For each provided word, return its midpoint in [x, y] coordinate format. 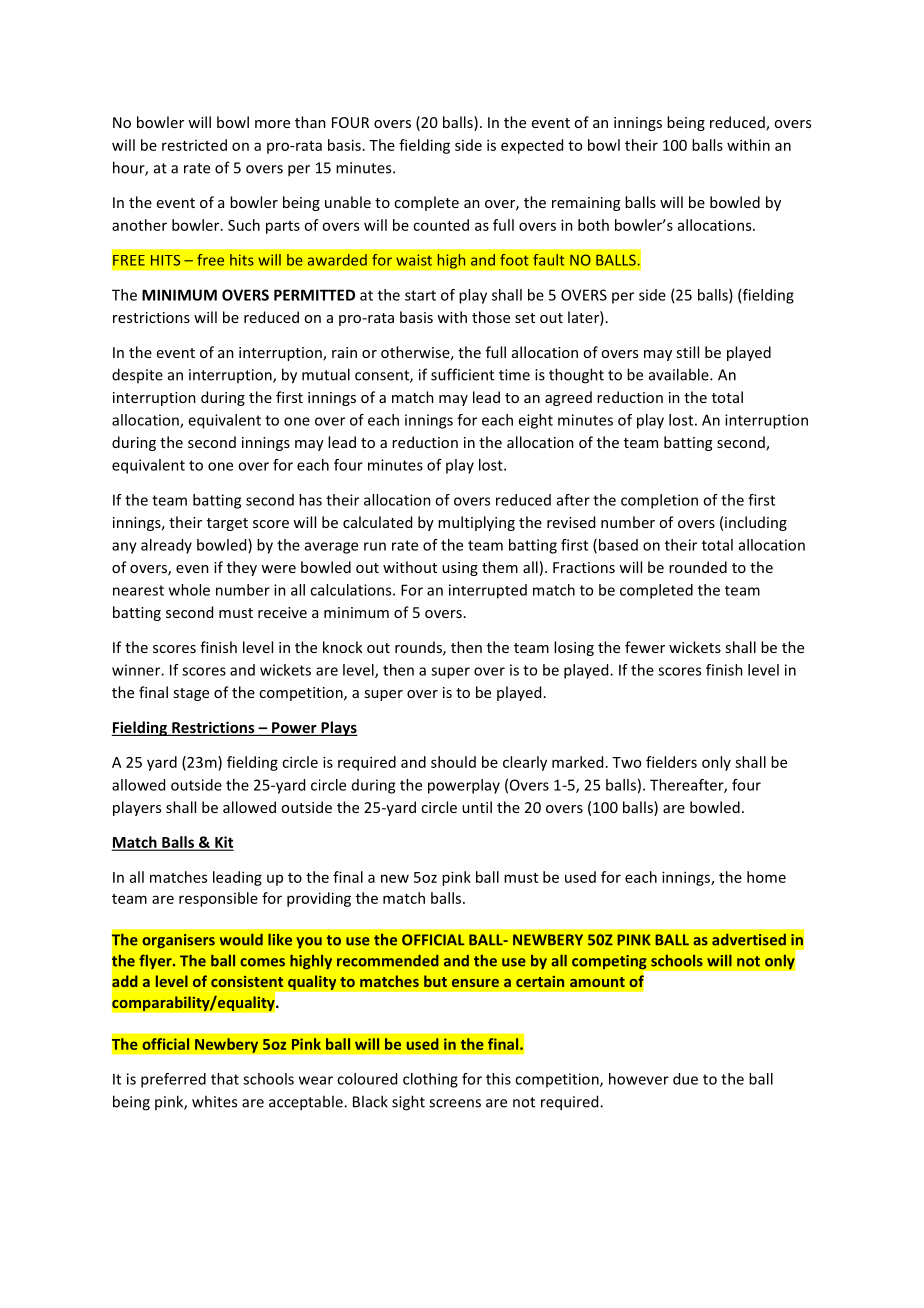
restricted [194, 145]
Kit [223, 843]
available [680, 374]
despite [137, 375]
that [225, 1079]
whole [189, 590]
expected [532, 146]
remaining [586, 204]
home [766, 877]
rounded [698, 567]
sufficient [462, 374]
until [477, 807]
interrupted [488, 591]
